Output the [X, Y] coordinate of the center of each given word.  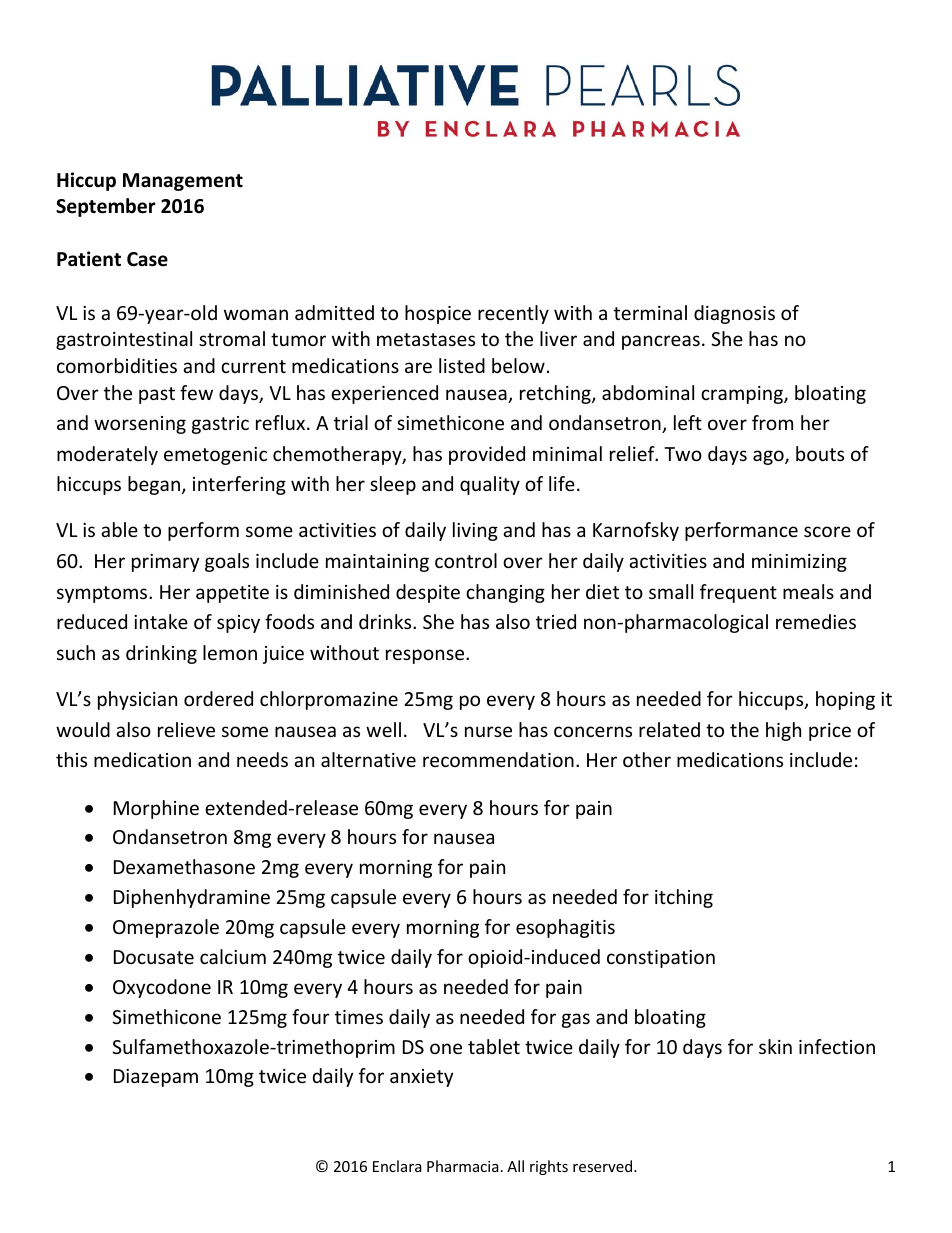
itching [684, 898]
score [827, 531]
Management [183, 182]
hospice [438, 314]
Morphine [156, 809]
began [154, 485]
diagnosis [734, 314]
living [475, 531]
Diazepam [156, 1078]
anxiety [421, 1078]
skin [775, 1046]
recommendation [498, 759]
